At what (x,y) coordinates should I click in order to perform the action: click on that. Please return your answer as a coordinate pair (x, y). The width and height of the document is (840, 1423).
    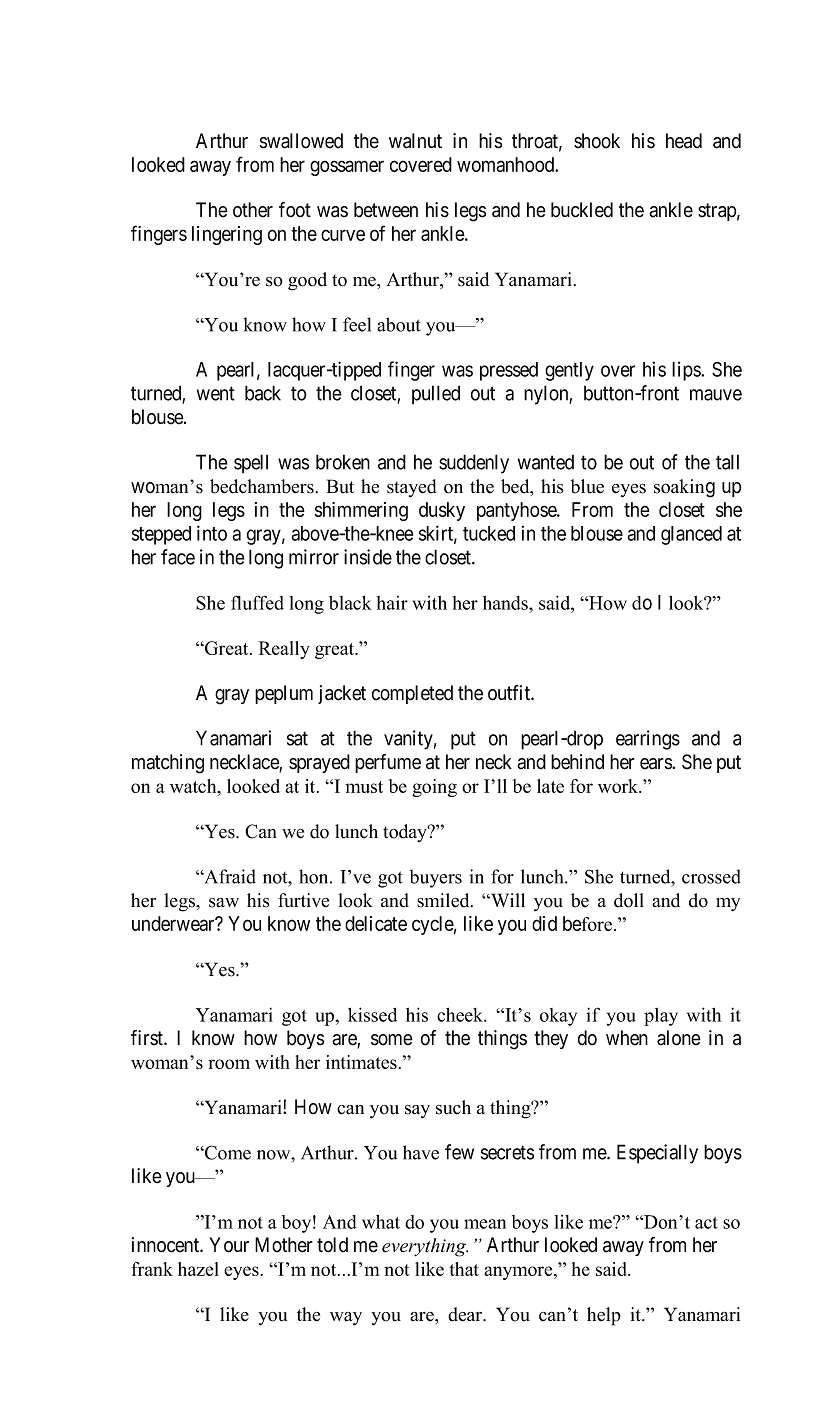
    Looking at the image, I should click on (464, 1269).
